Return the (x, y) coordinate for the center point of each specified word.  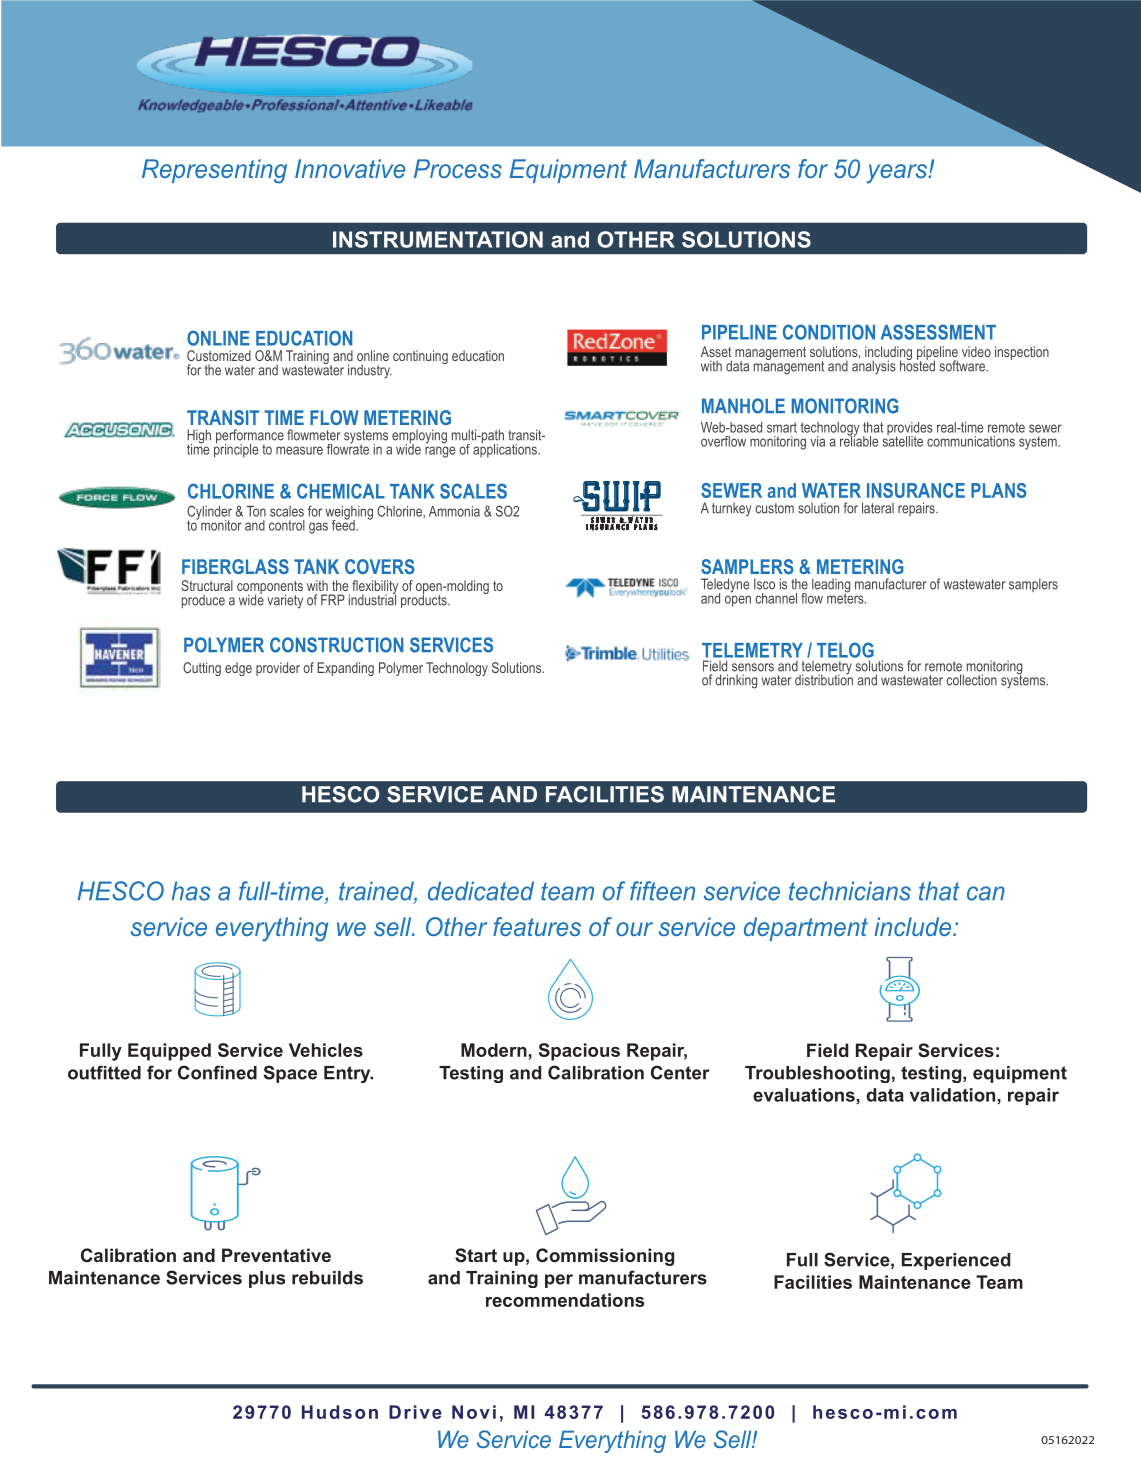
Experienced (956, 1261)
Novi (474, 1412)
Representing (214, 171)
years (898, 174)
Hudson (340, 1412)
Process (458, 168)
